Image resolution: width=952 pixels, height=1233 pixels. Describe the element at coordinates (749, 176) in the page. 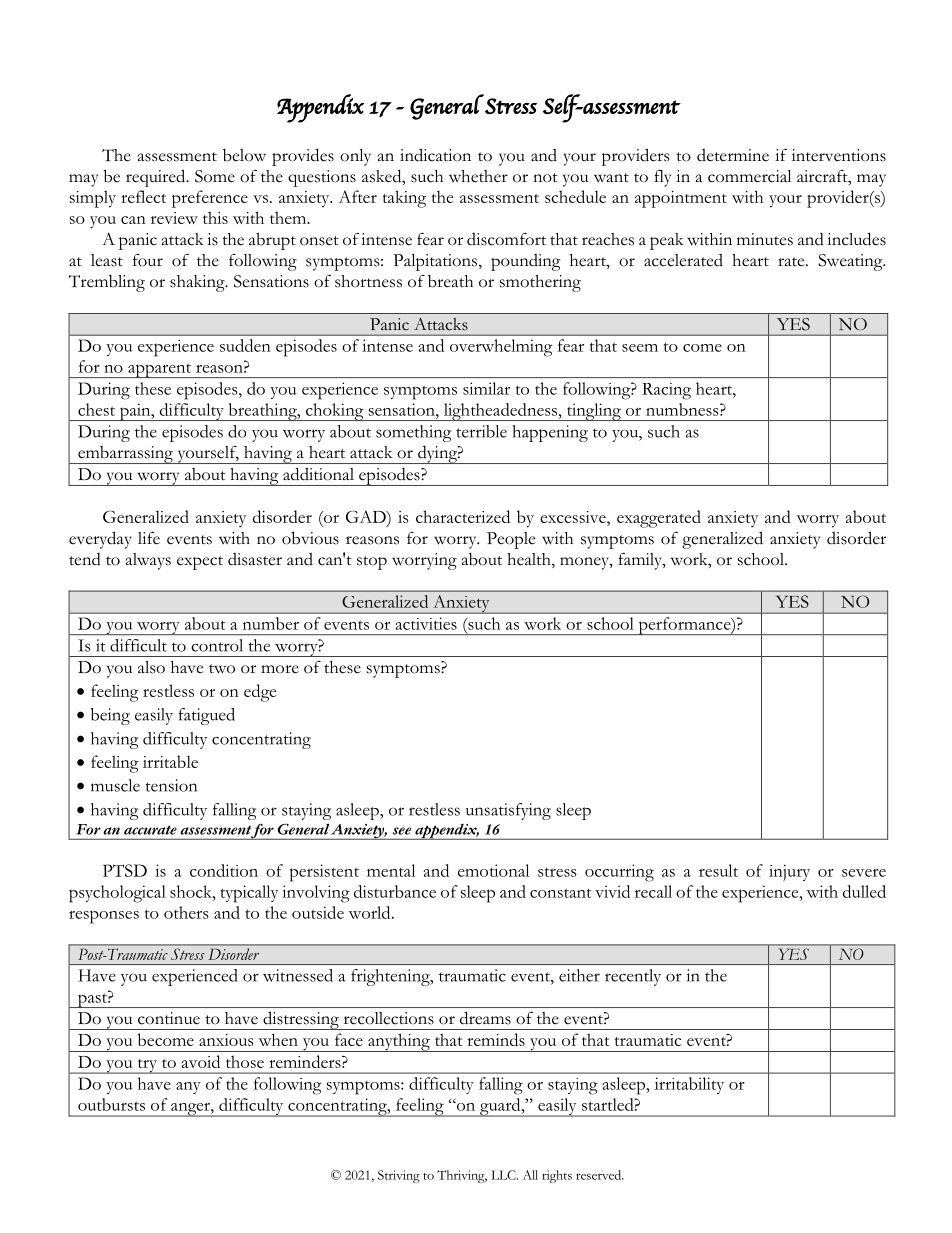

I see `commercial` at that location.
